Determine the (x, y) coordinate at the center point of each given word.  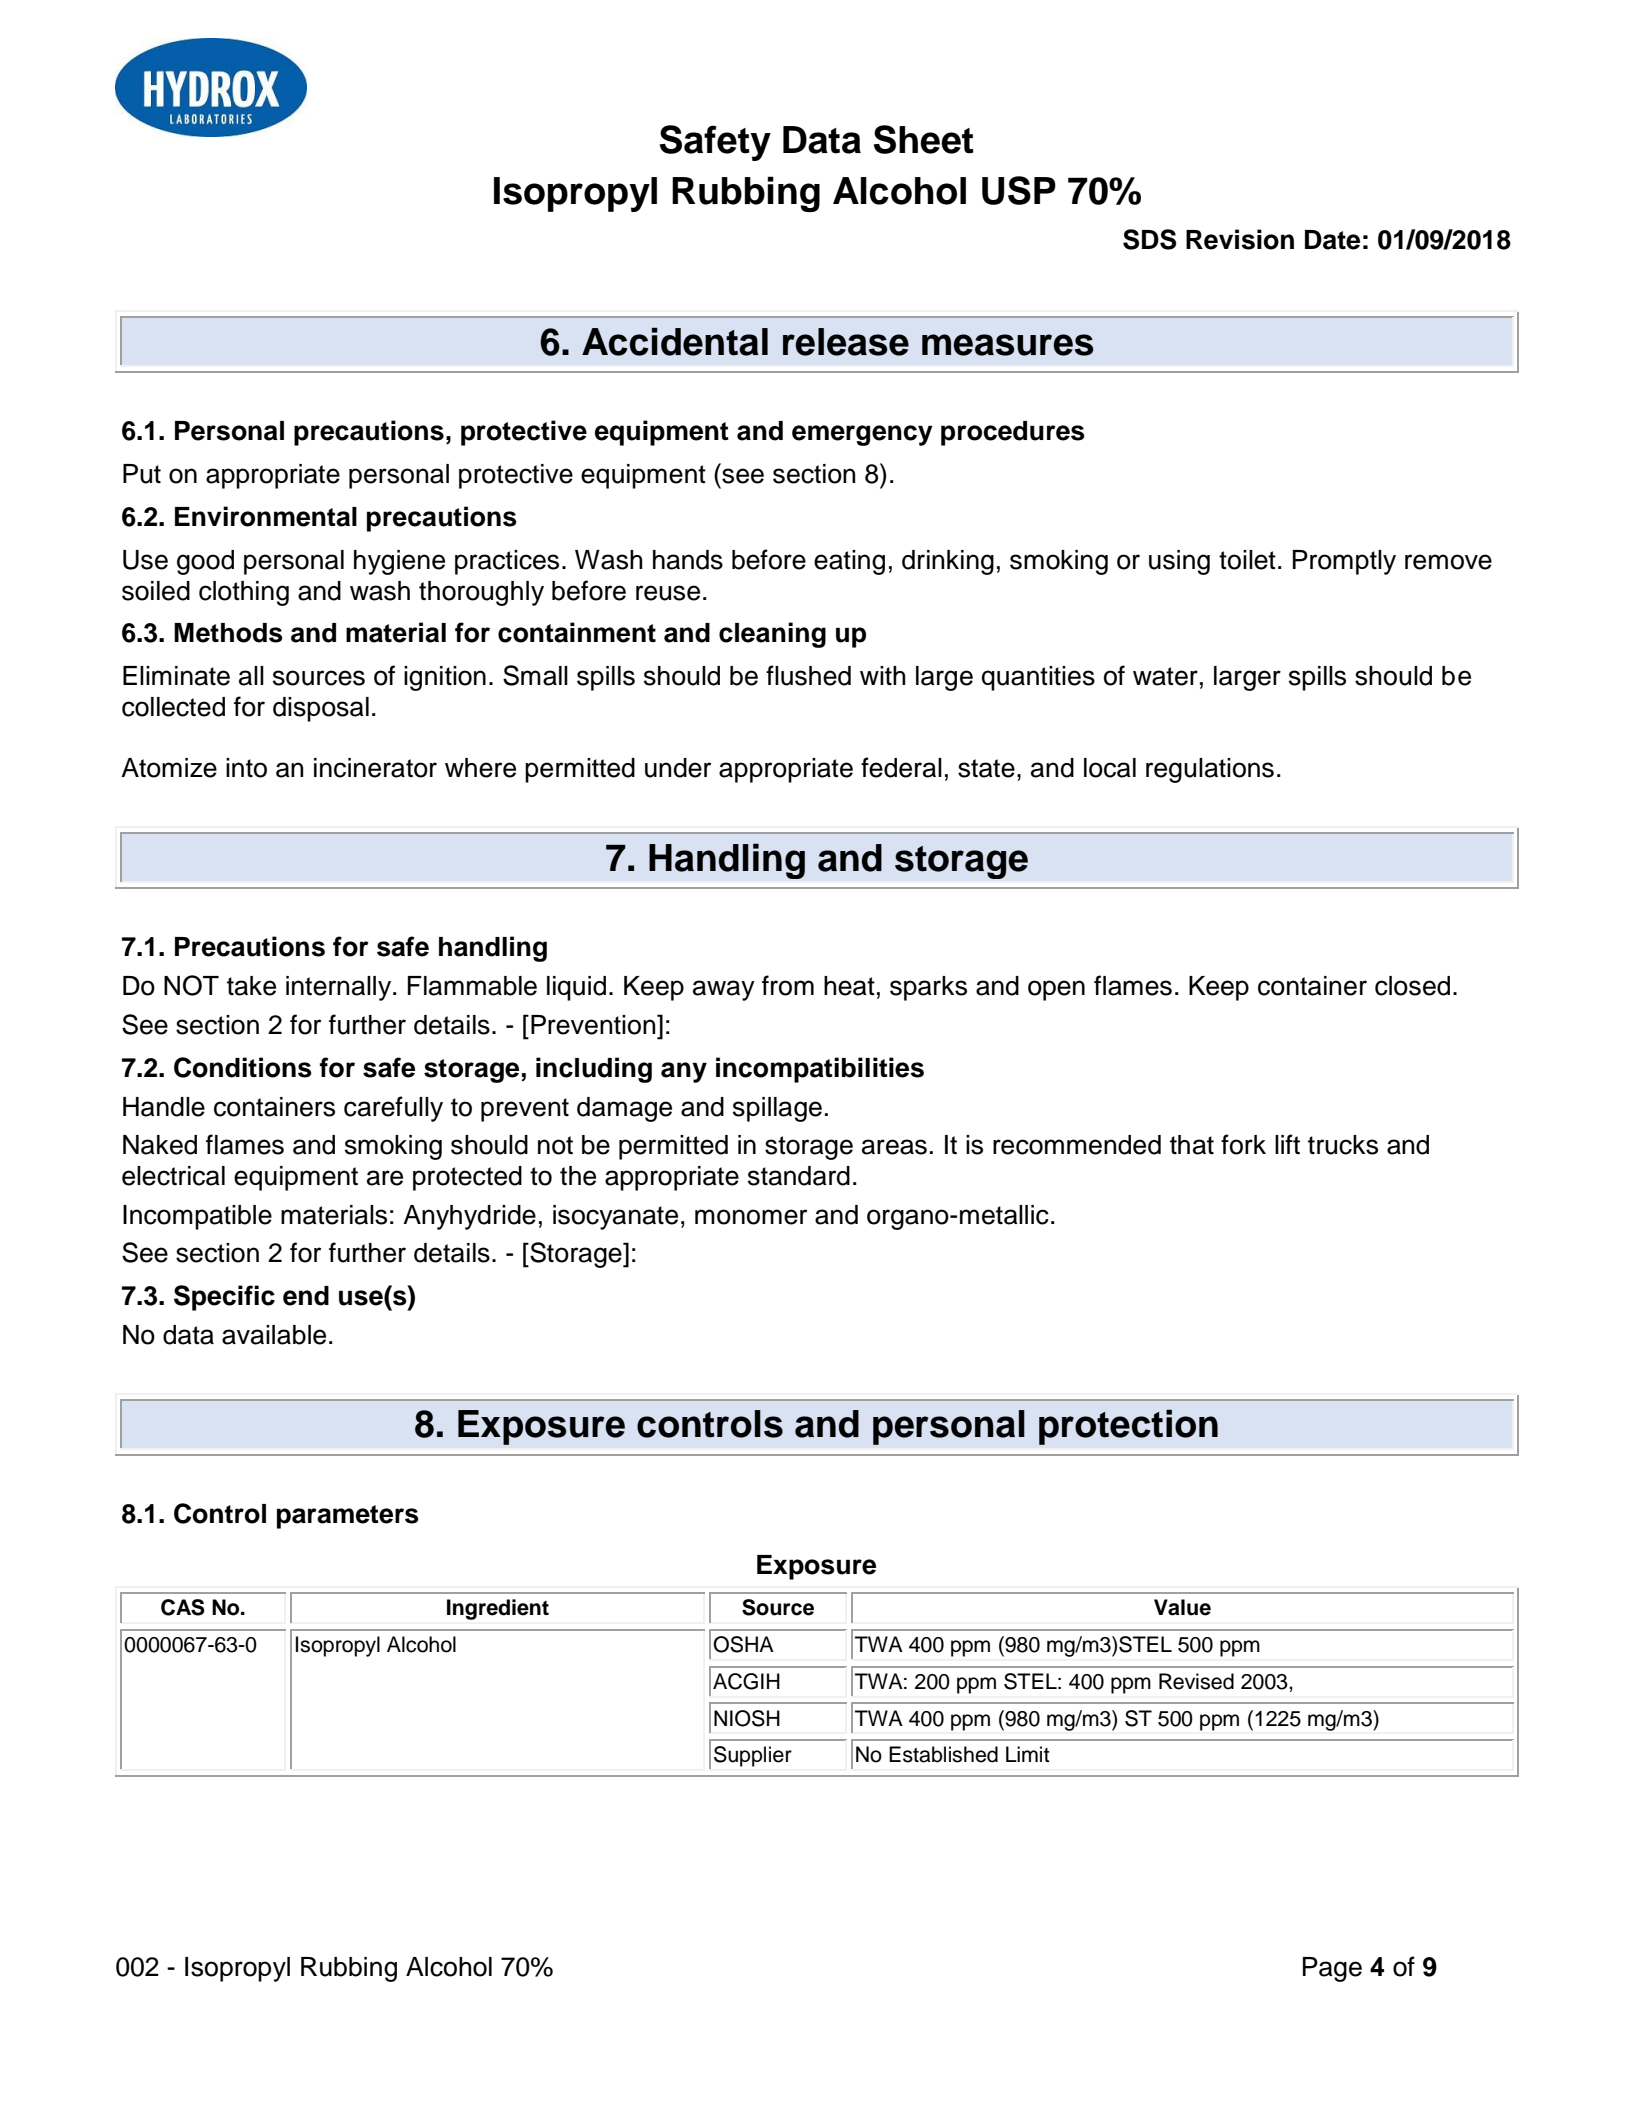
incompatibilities (820, 1070)
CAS (183, 1607)
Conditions (243, 1067)
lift (1287, 1144)
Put (142, 474)
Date (1332, 240)
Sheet (924, 139)
